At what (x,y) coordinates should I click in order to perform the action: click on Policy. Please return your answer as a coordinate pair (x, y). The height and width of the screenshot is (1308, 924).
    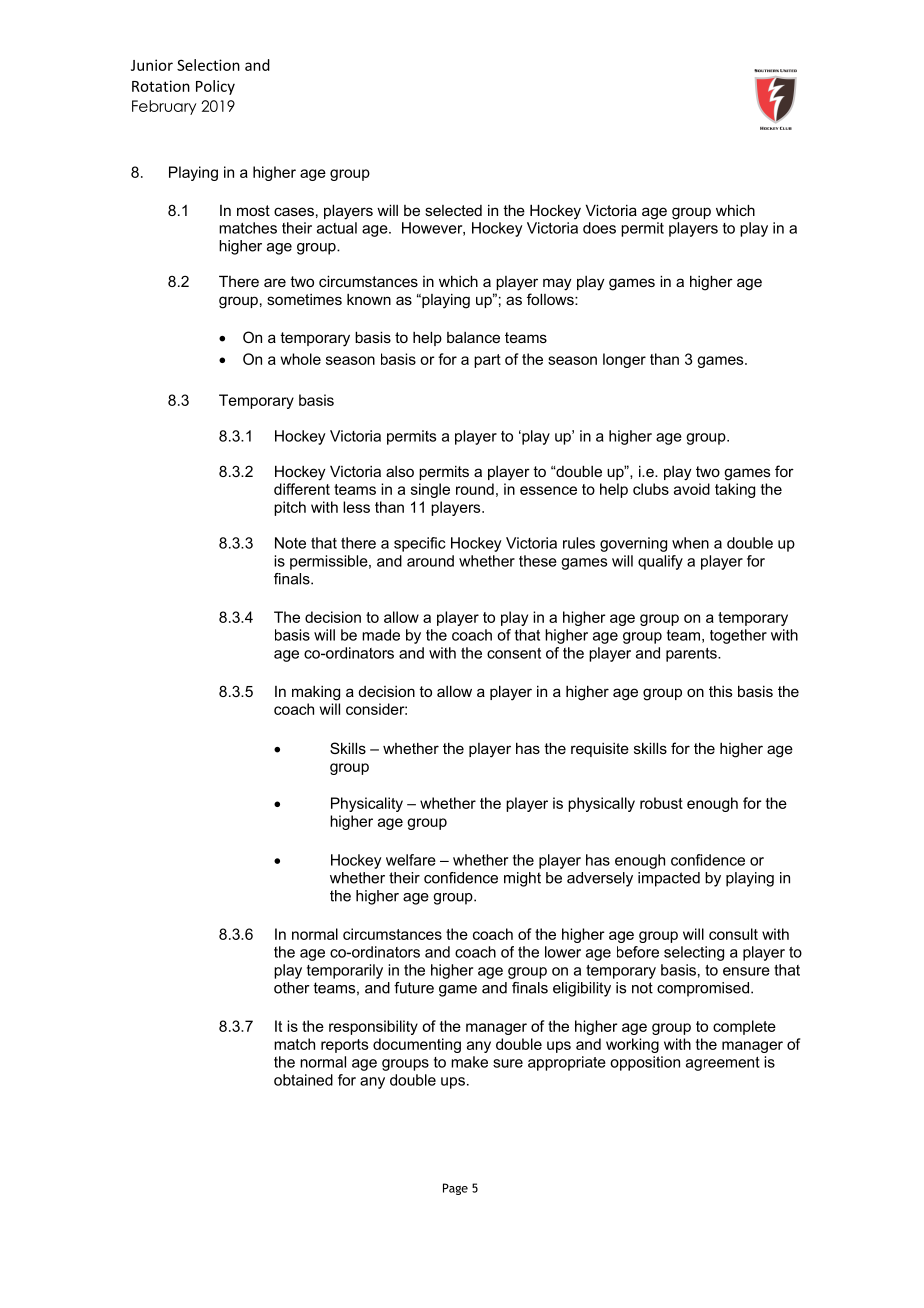
    Looking at the image, I should click on (215, 87).
